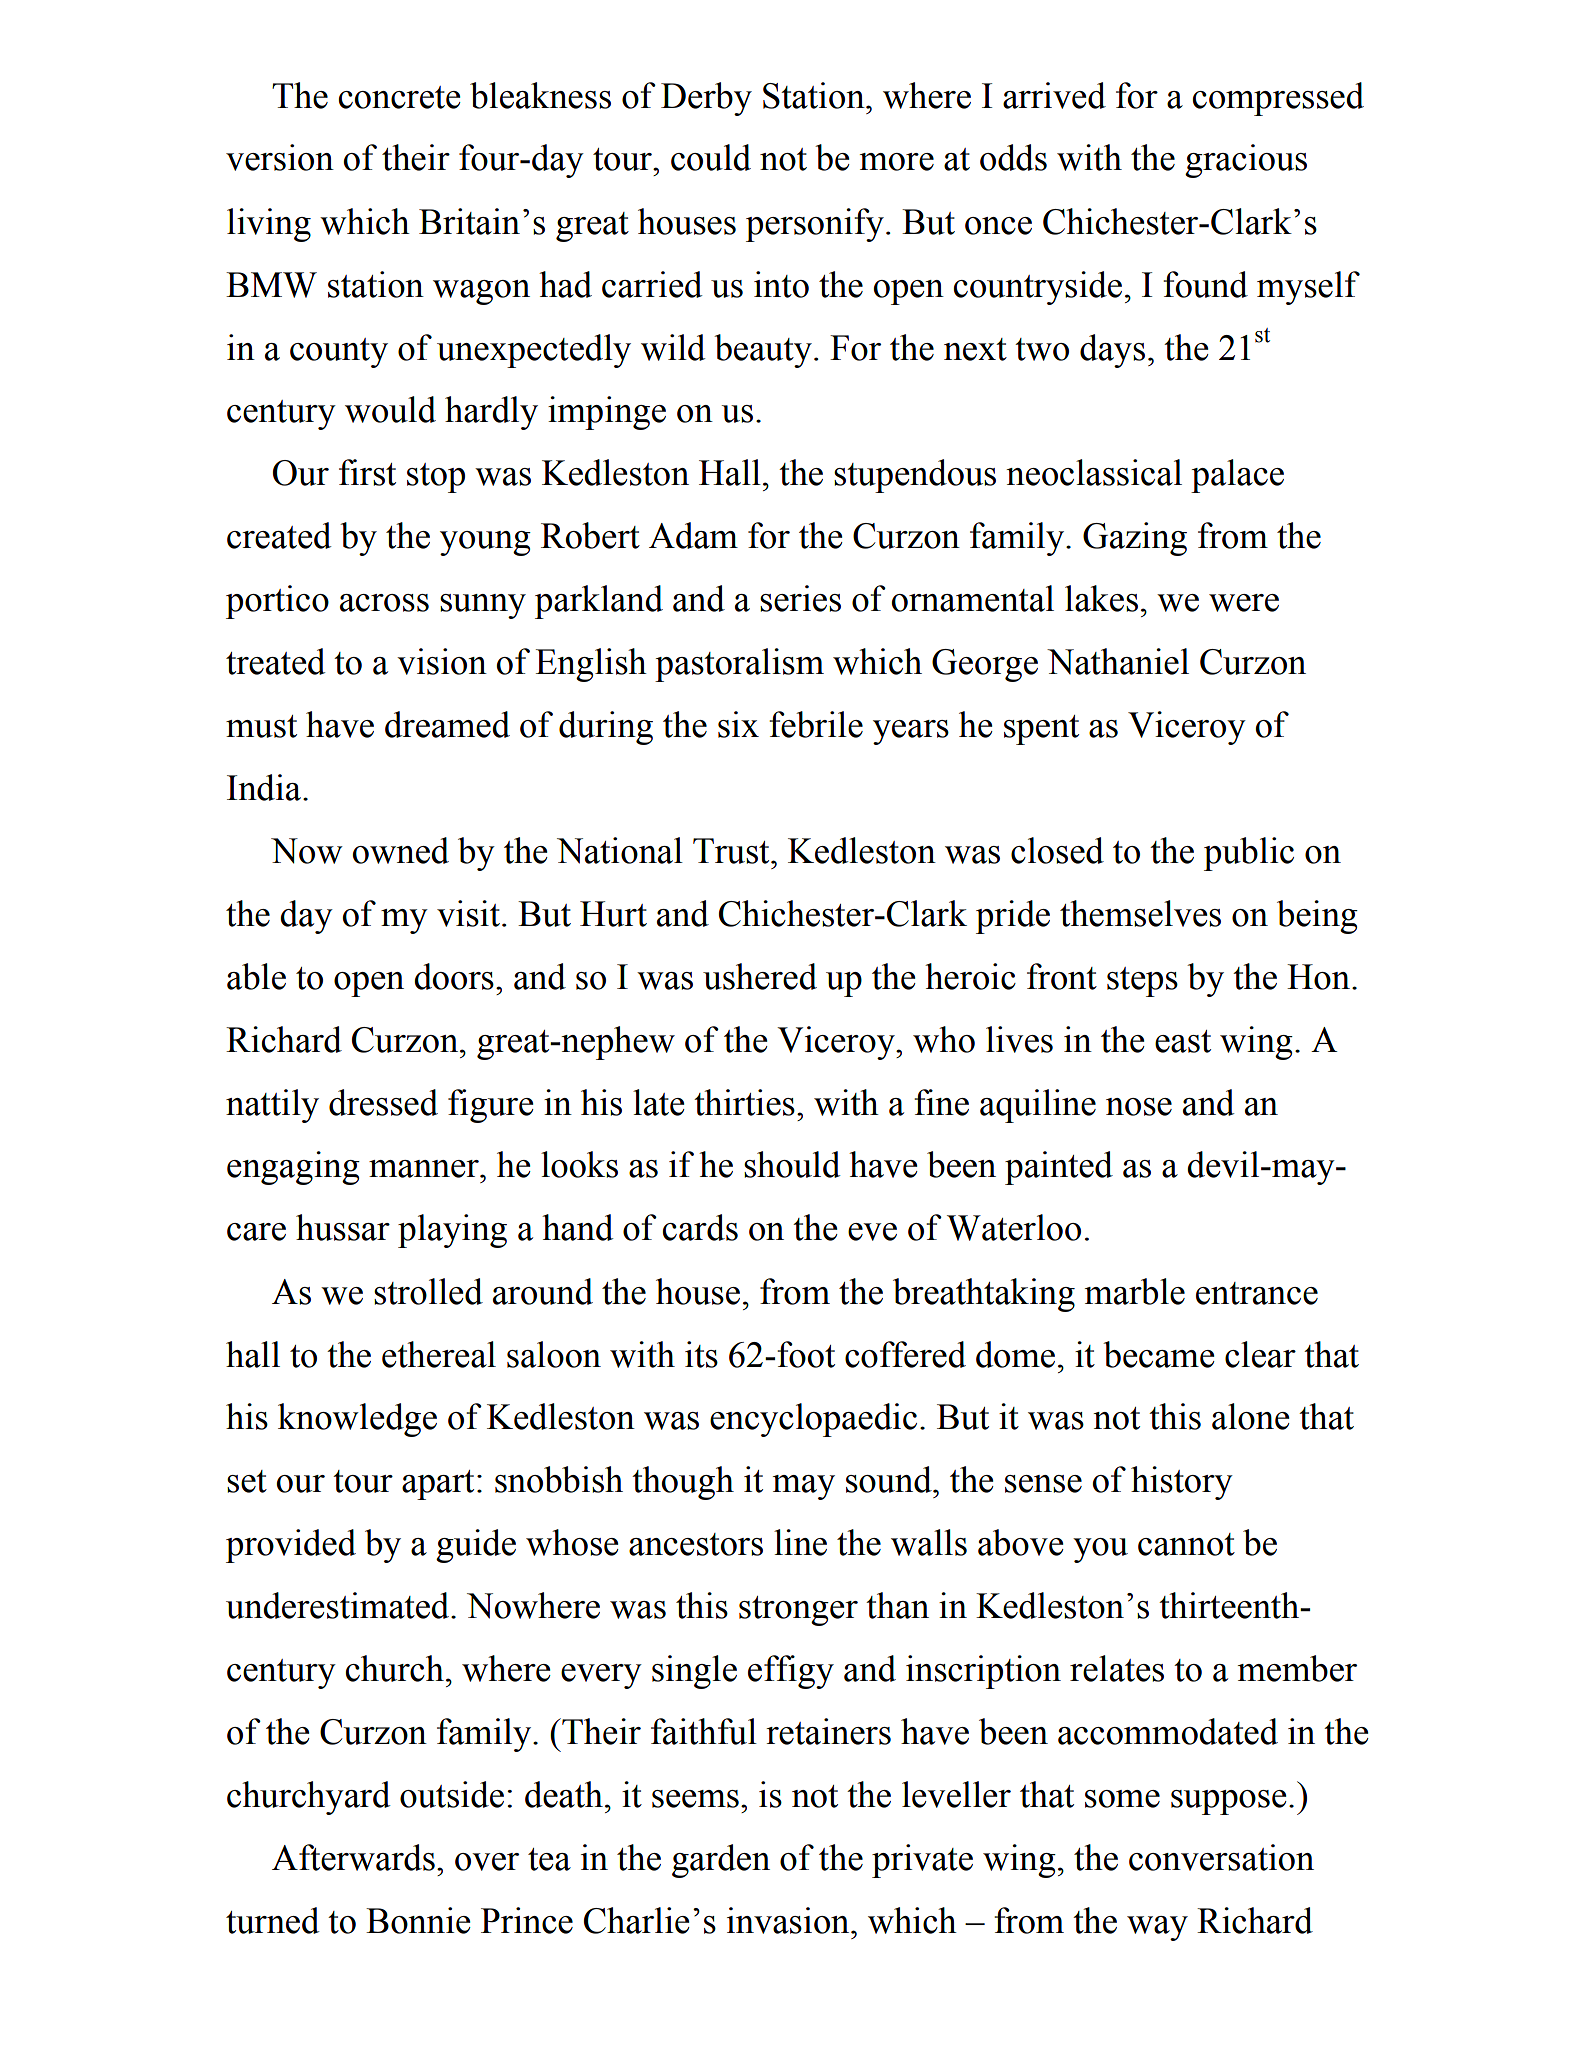 This screenshot has height=2064, width=1595. Describe the element at coordinates (789, 1920) in the screenshot. I see `invasion` at that location.
